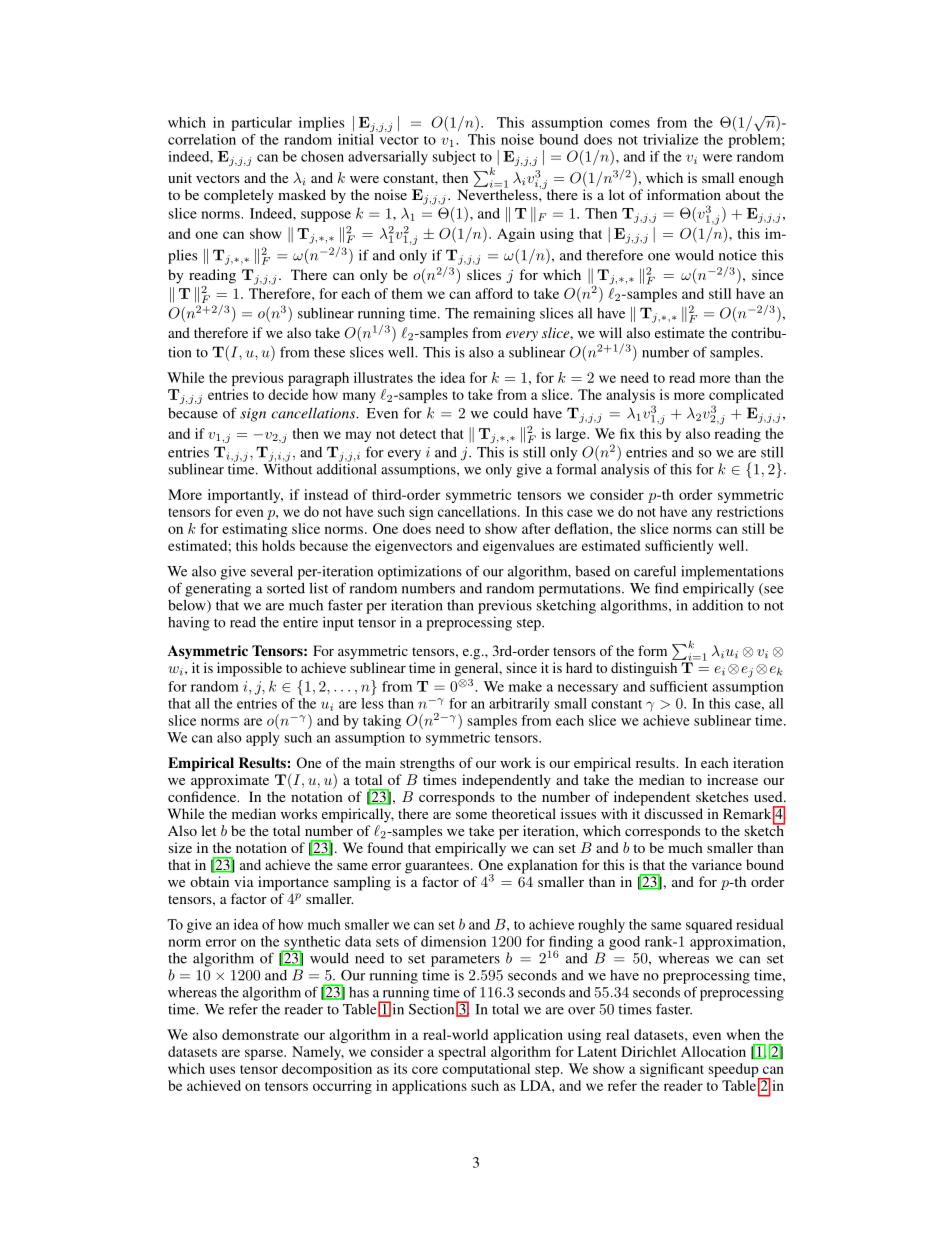 The height and width of the image is (1233, 952). Describe the element at coordinates (454, 158) in the image. I see `subject` at that location.
